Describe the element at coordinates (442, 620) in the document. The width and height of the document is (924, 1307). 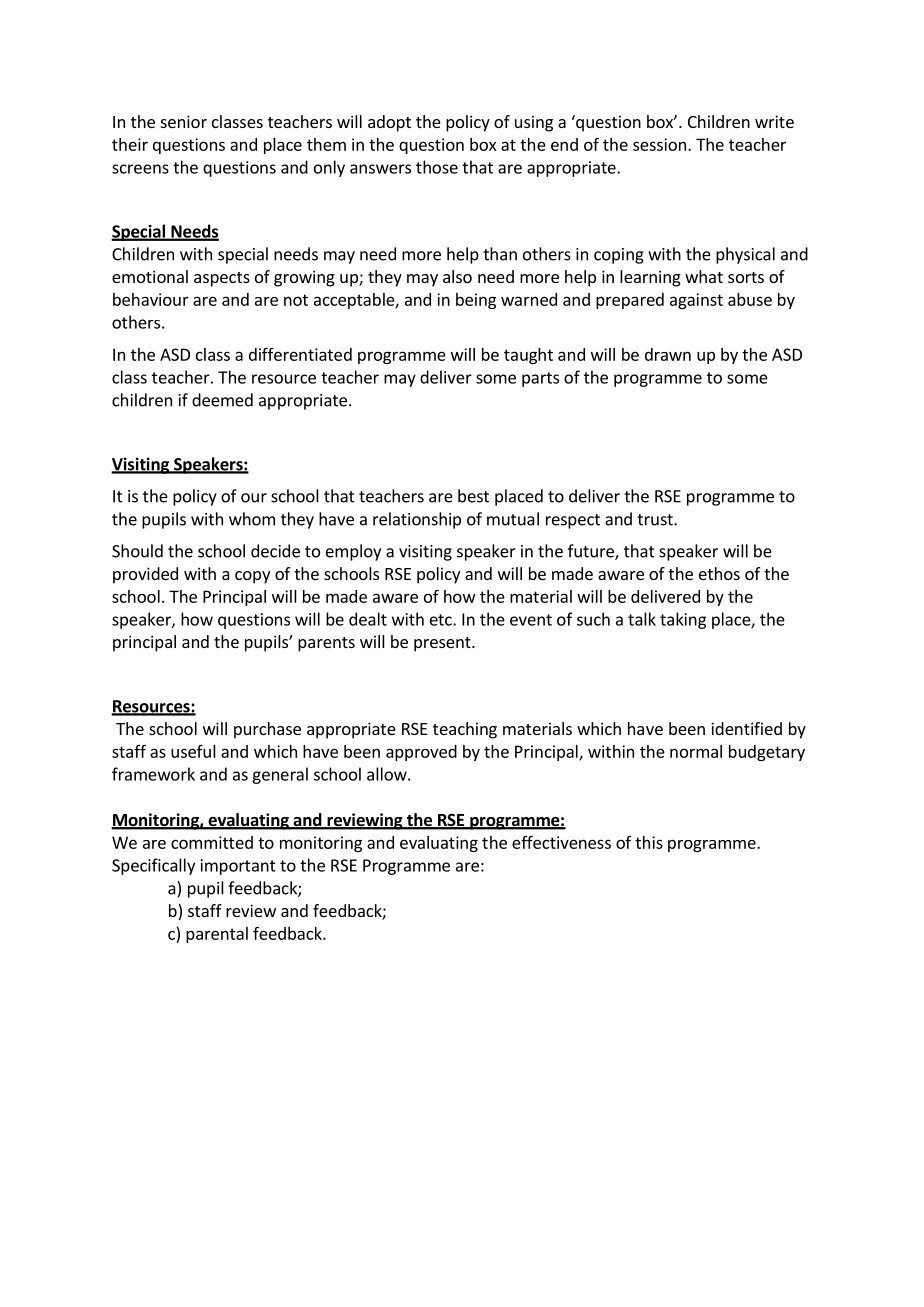
I see `etc` at that location.
